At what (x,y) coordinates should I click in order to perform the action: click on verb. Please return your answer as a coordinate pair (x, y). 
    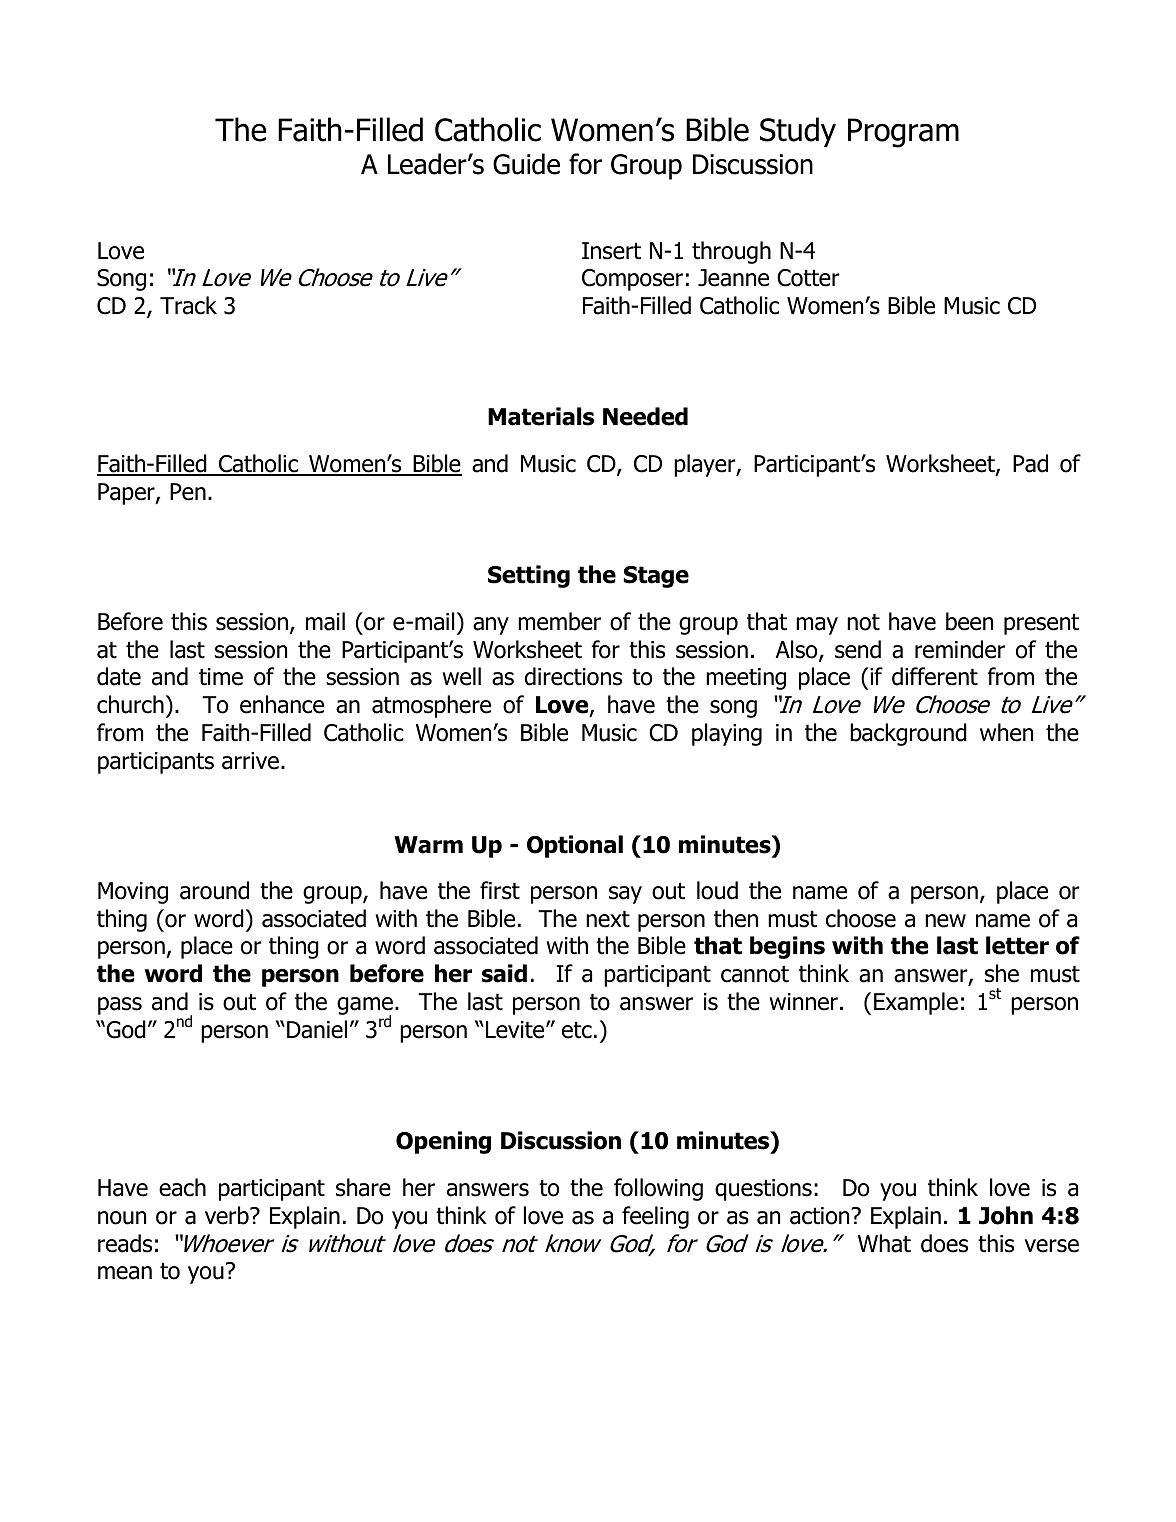
    Looking at the image, I should click on (228, 1215).
